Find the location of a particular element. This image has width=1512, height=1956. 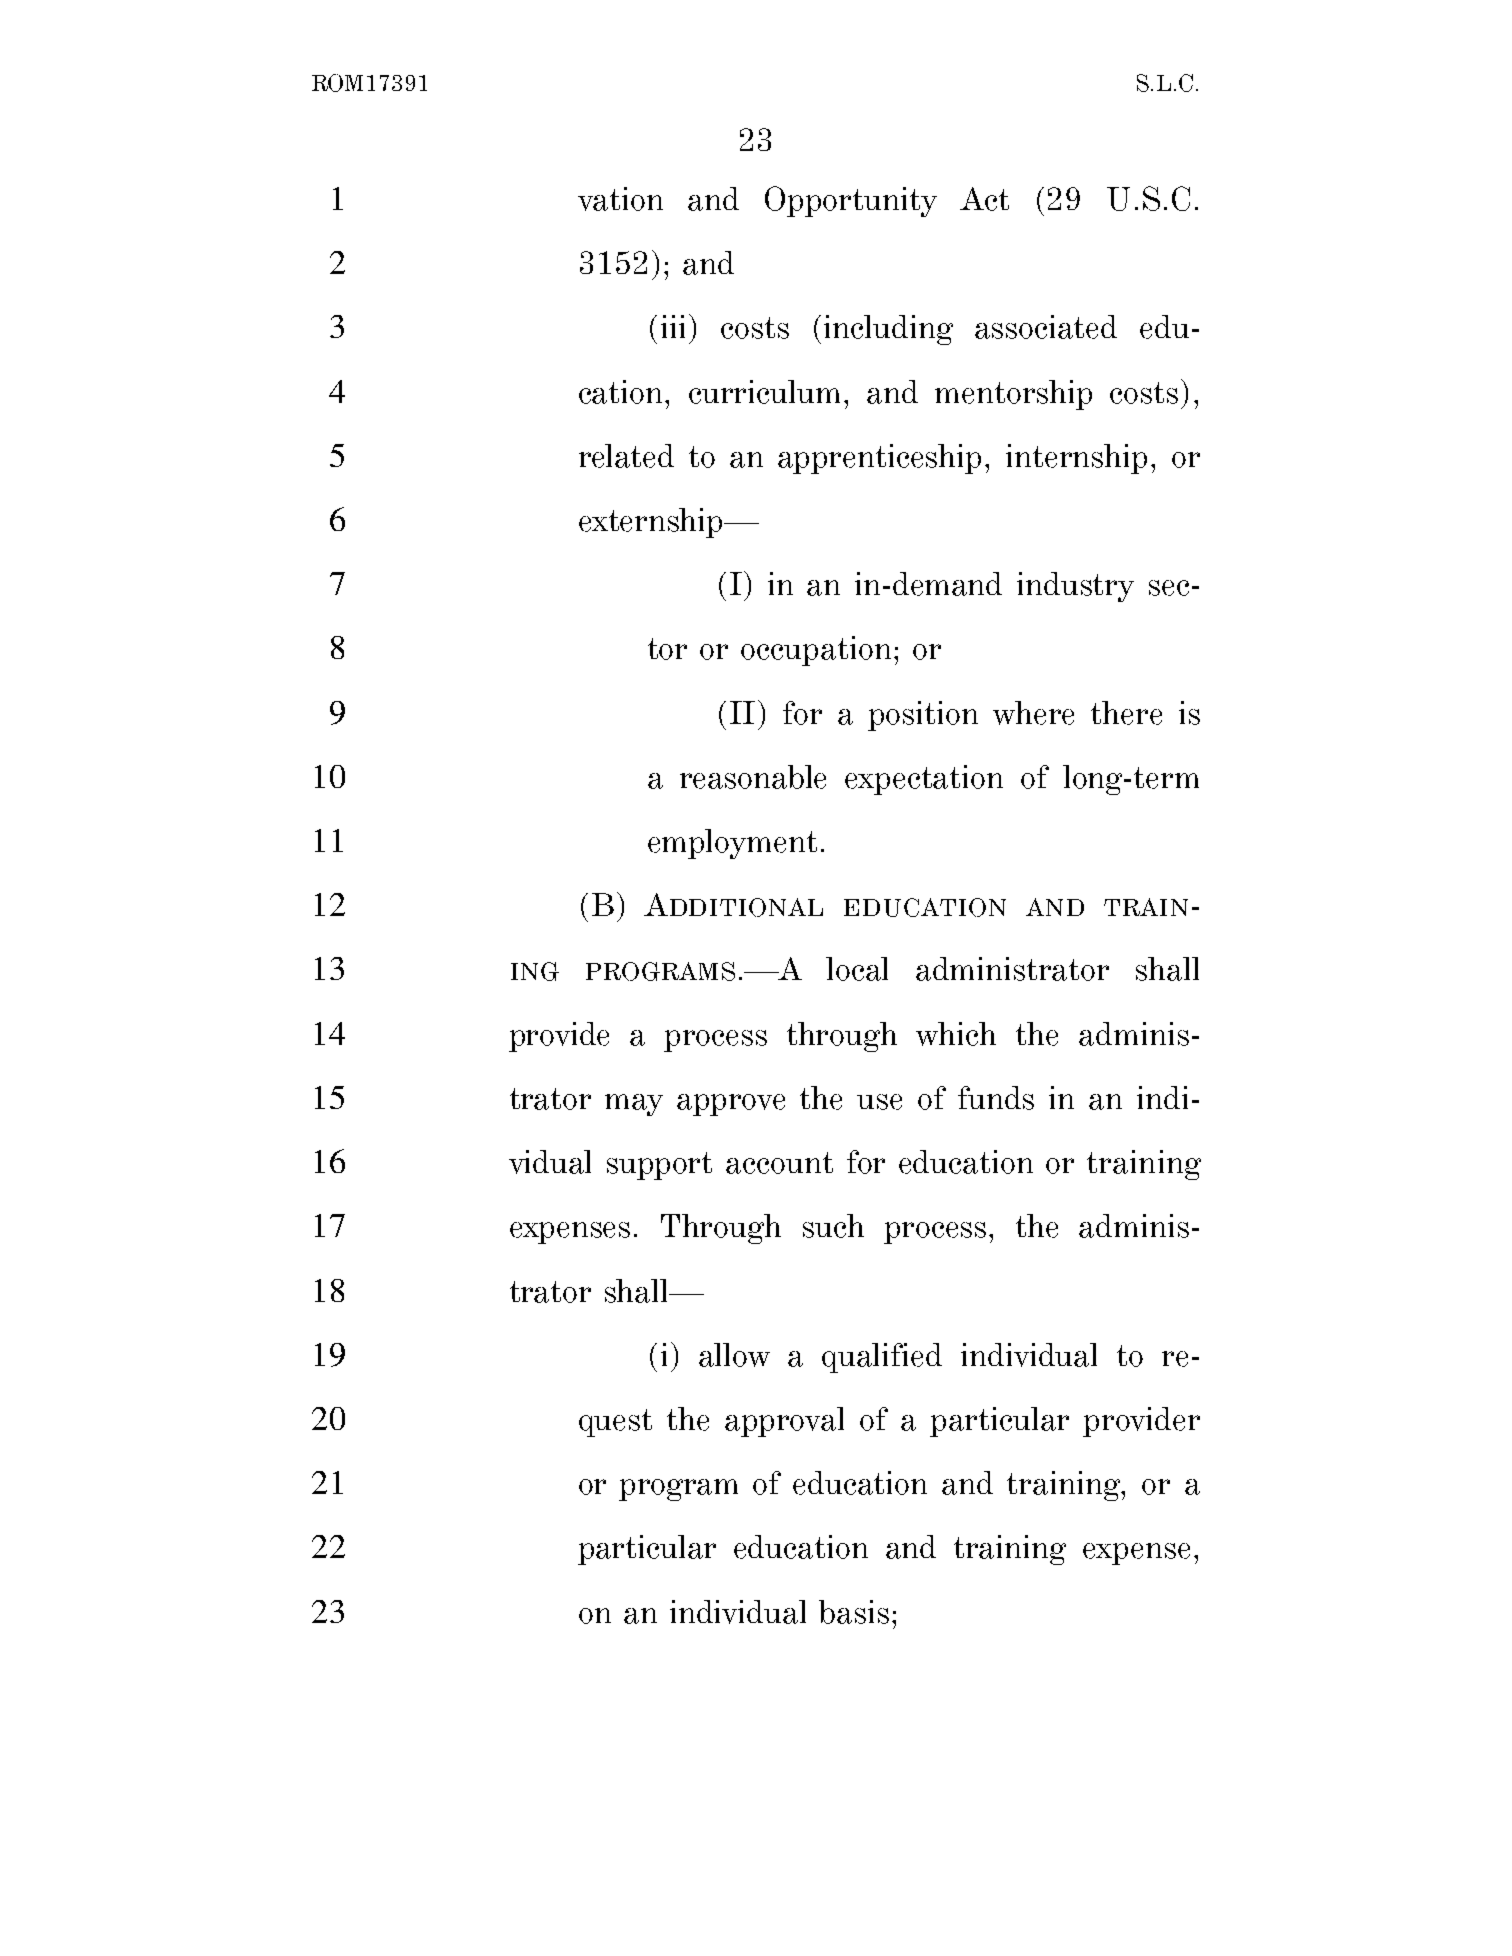

approval is located at coordinates (784, 1422).
